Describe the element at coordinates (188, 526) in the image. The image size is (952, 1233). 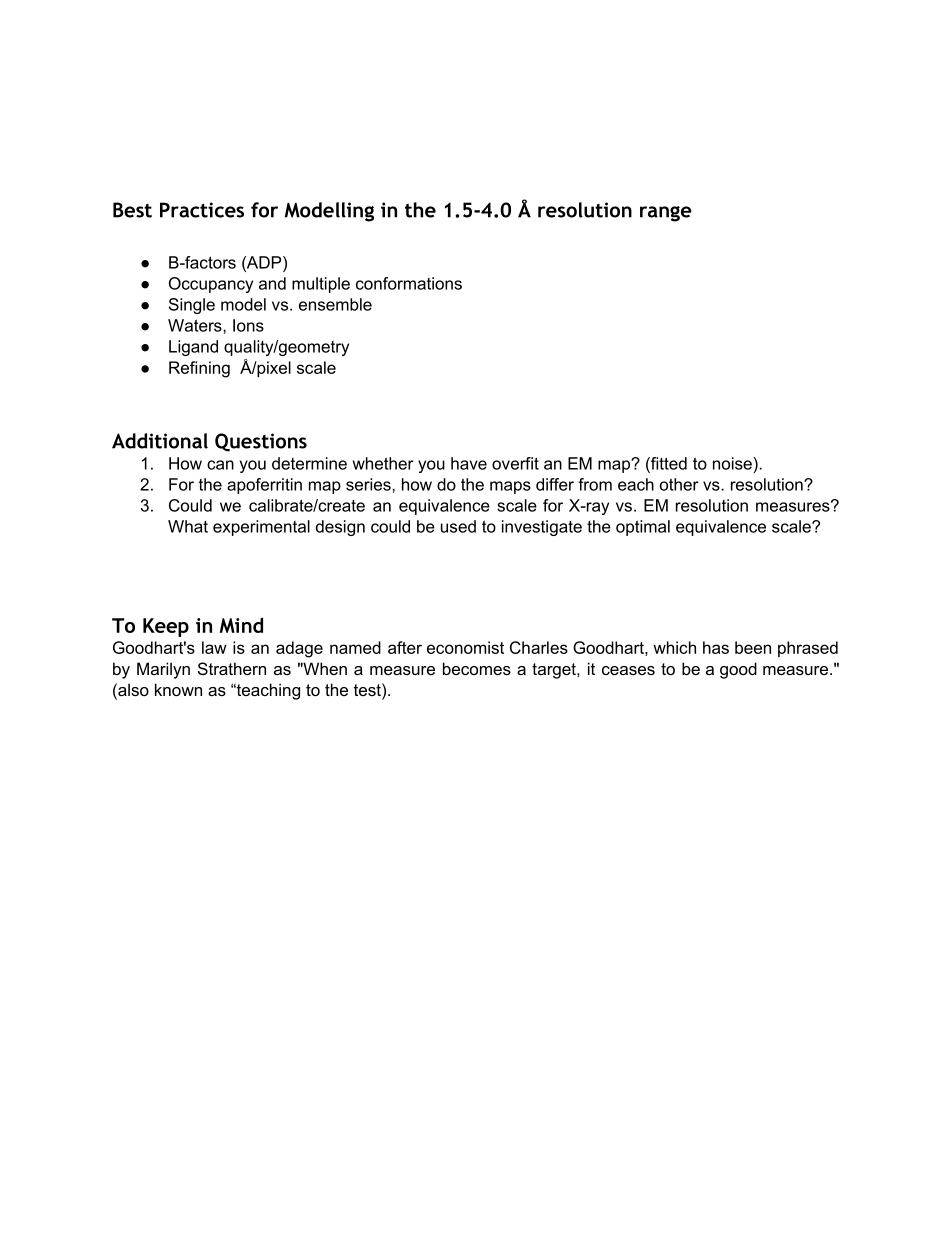
I see `What` at that location.
